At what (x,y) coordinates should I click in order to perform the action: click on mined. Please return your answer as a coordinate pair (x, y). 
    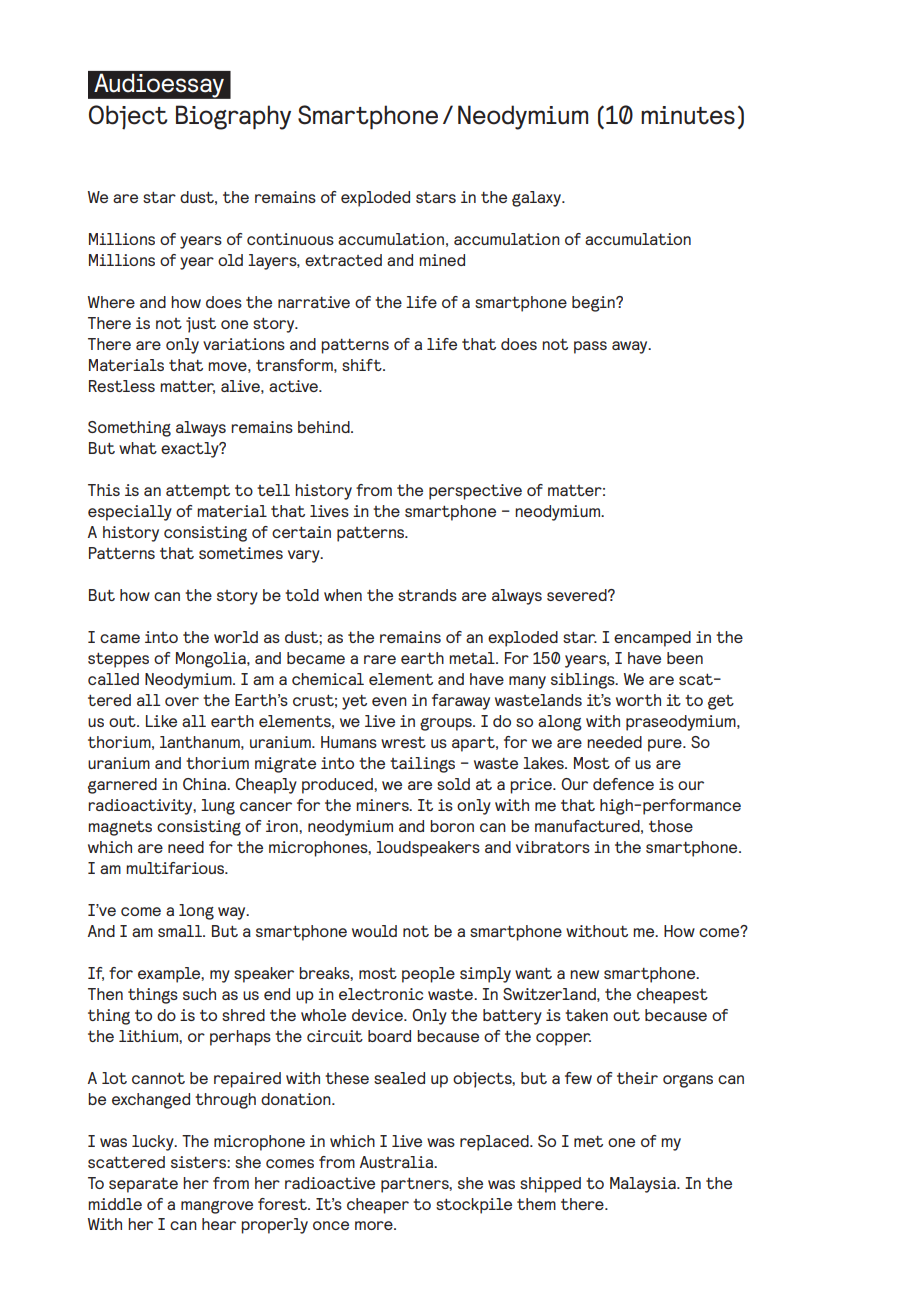
    Looking at the image, I should click on (442, 260).
